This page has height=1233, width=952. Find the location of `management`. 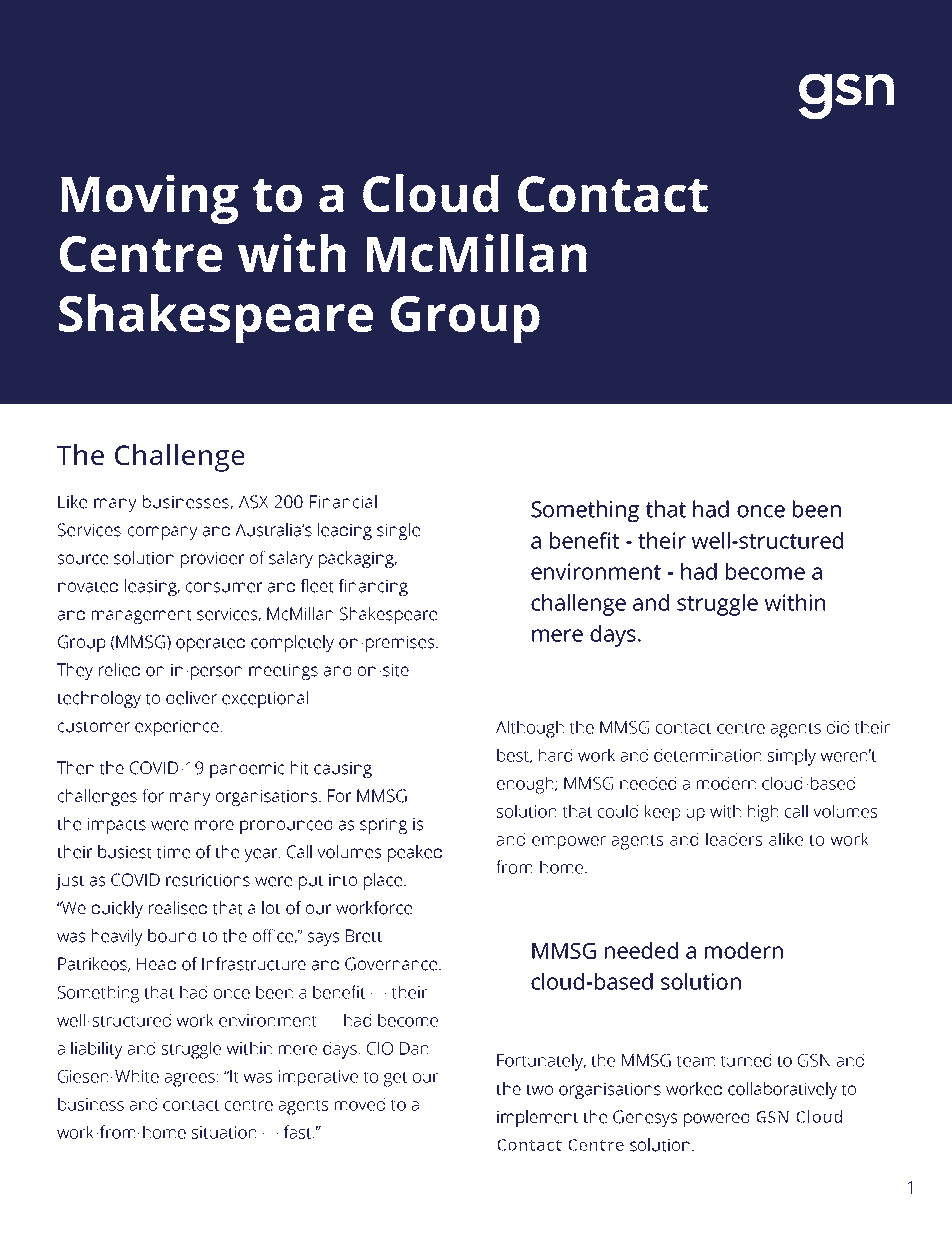

management is located at coordinates (142, 616).
